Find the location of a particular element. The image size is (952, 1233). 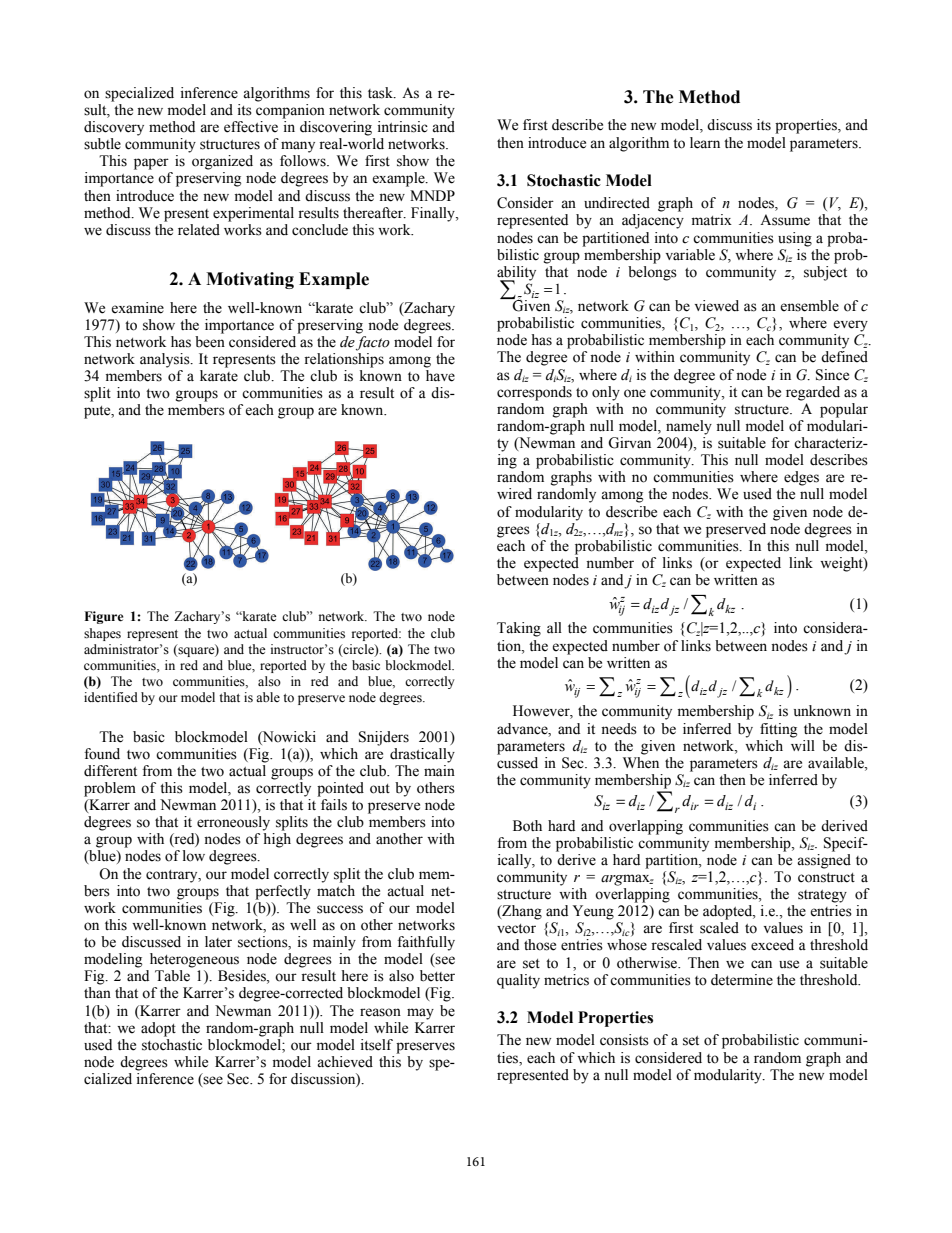

edges is located at coordinates (801, 478).
